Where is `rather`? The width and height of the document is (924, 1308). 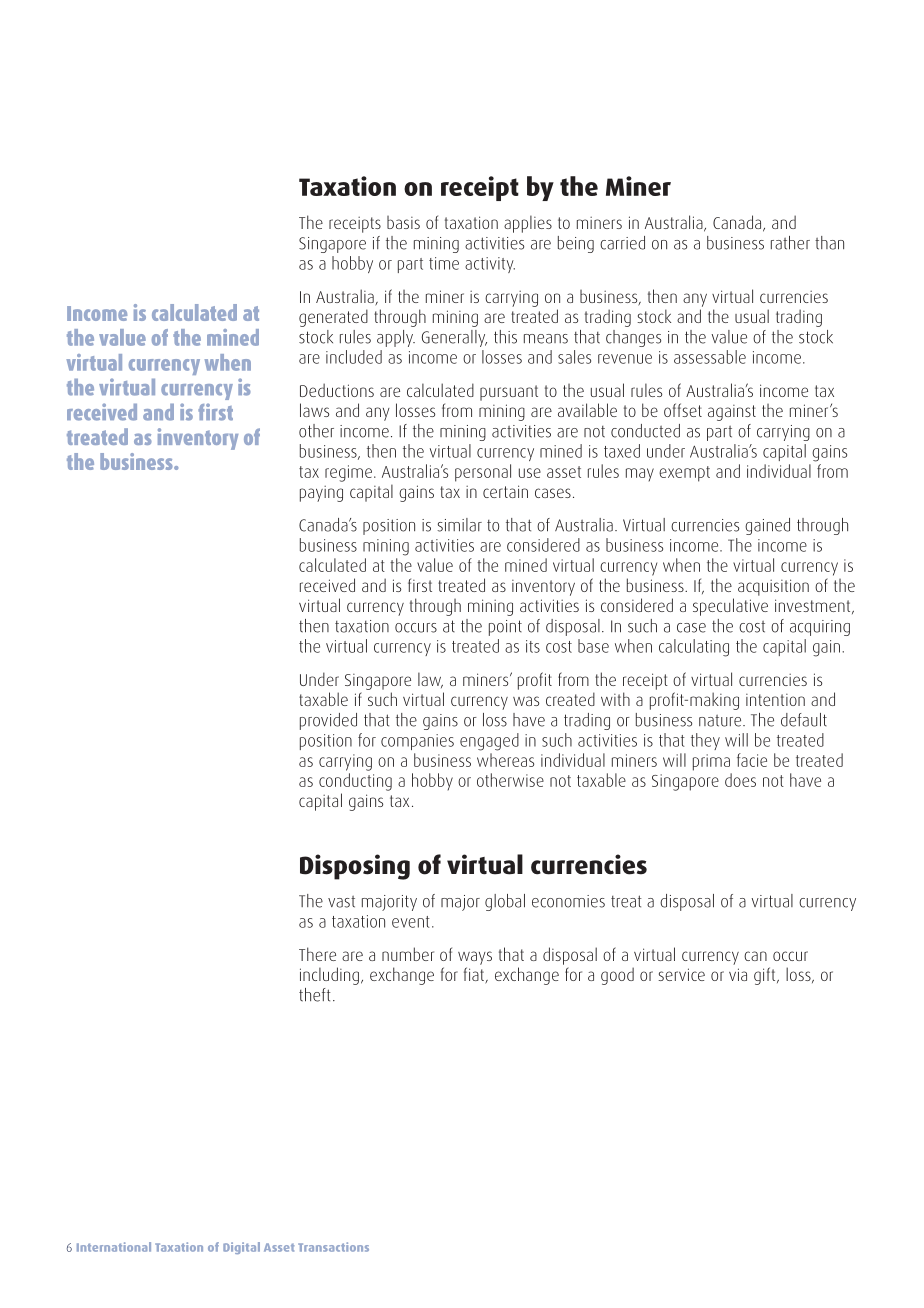
rather is located at coordinates (790, 243).
